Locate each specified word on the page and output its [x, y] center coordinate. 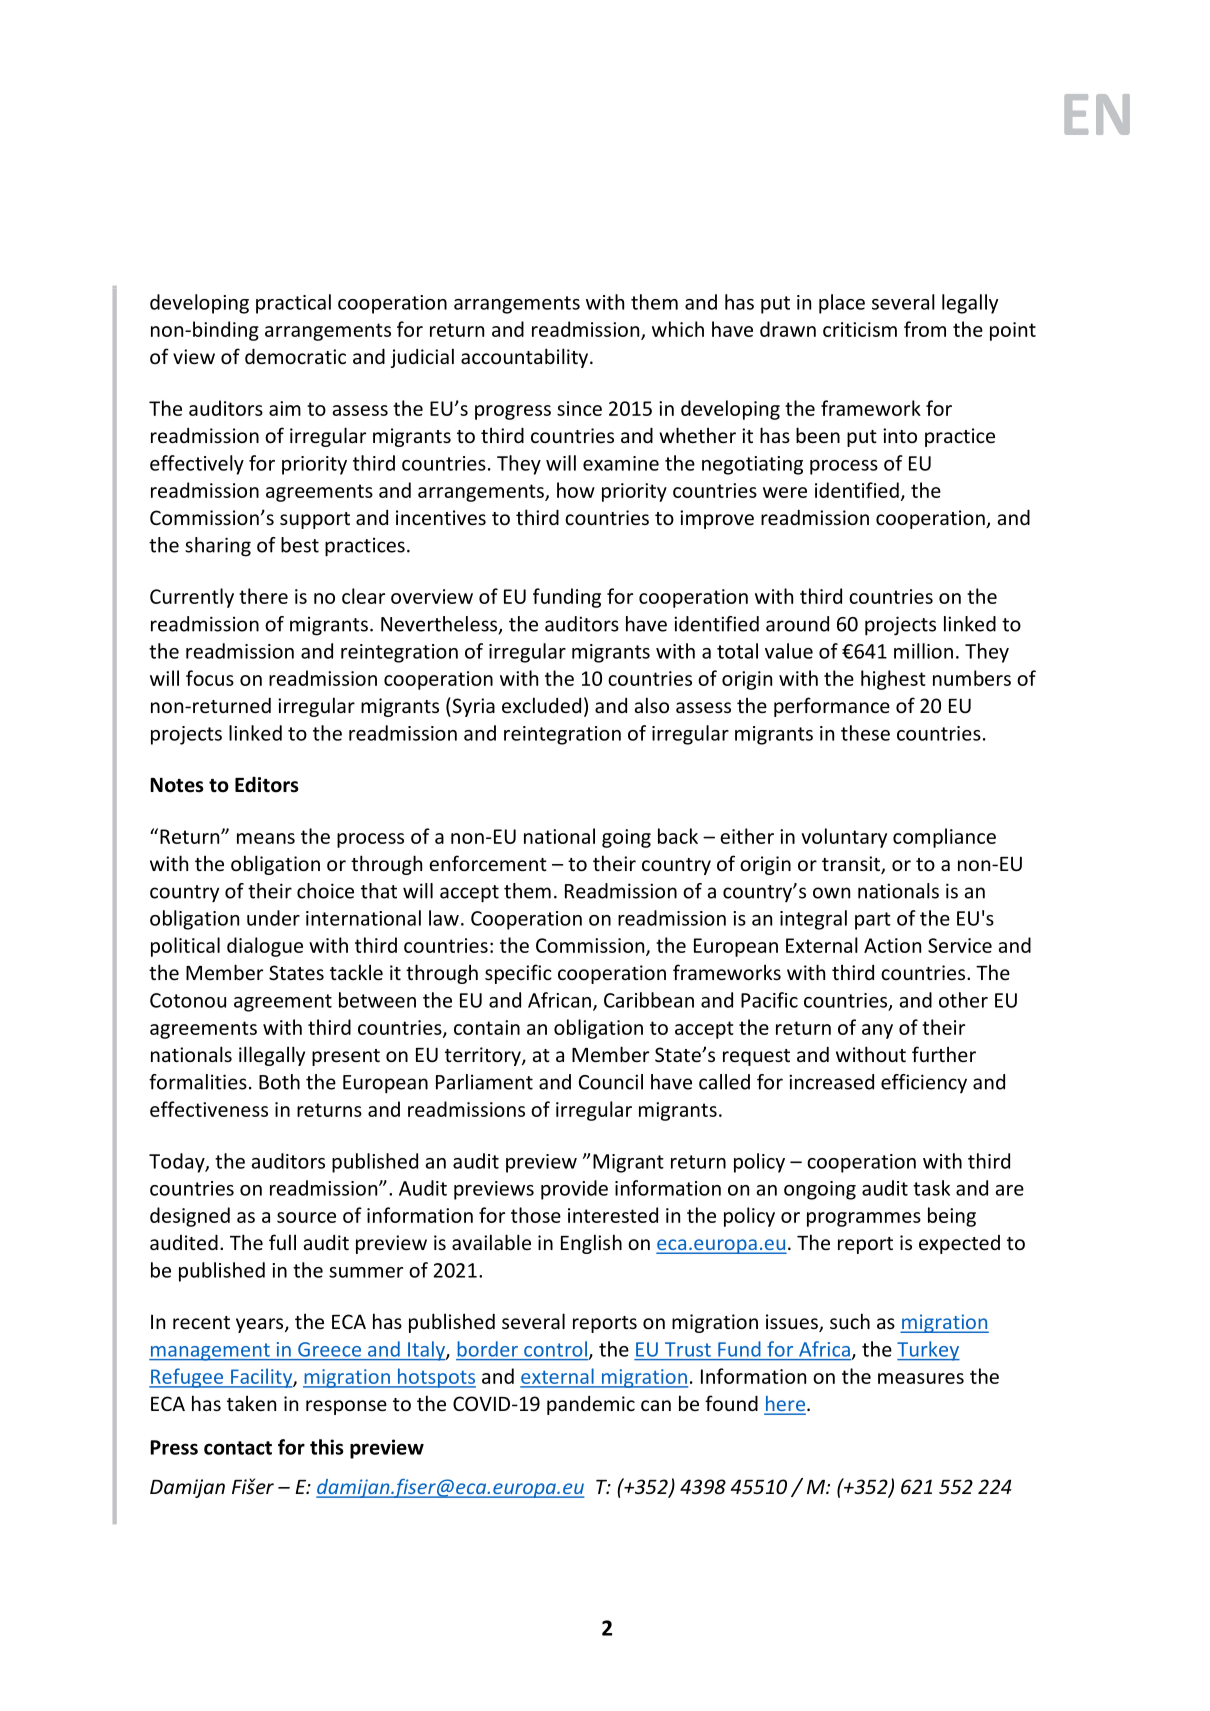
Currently [192, 598]
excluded [541, 705]
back [678, 836]
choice [325, 891]
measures [921, 1378]
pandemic [591, 1405]
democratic [295, 356]
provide [574, 1190]
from [925, 329]
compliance [944, 838]
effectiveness [209, 1109]
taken [251, 1403]
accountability [524, 358]
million [923, 651]
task [931, 1188]
